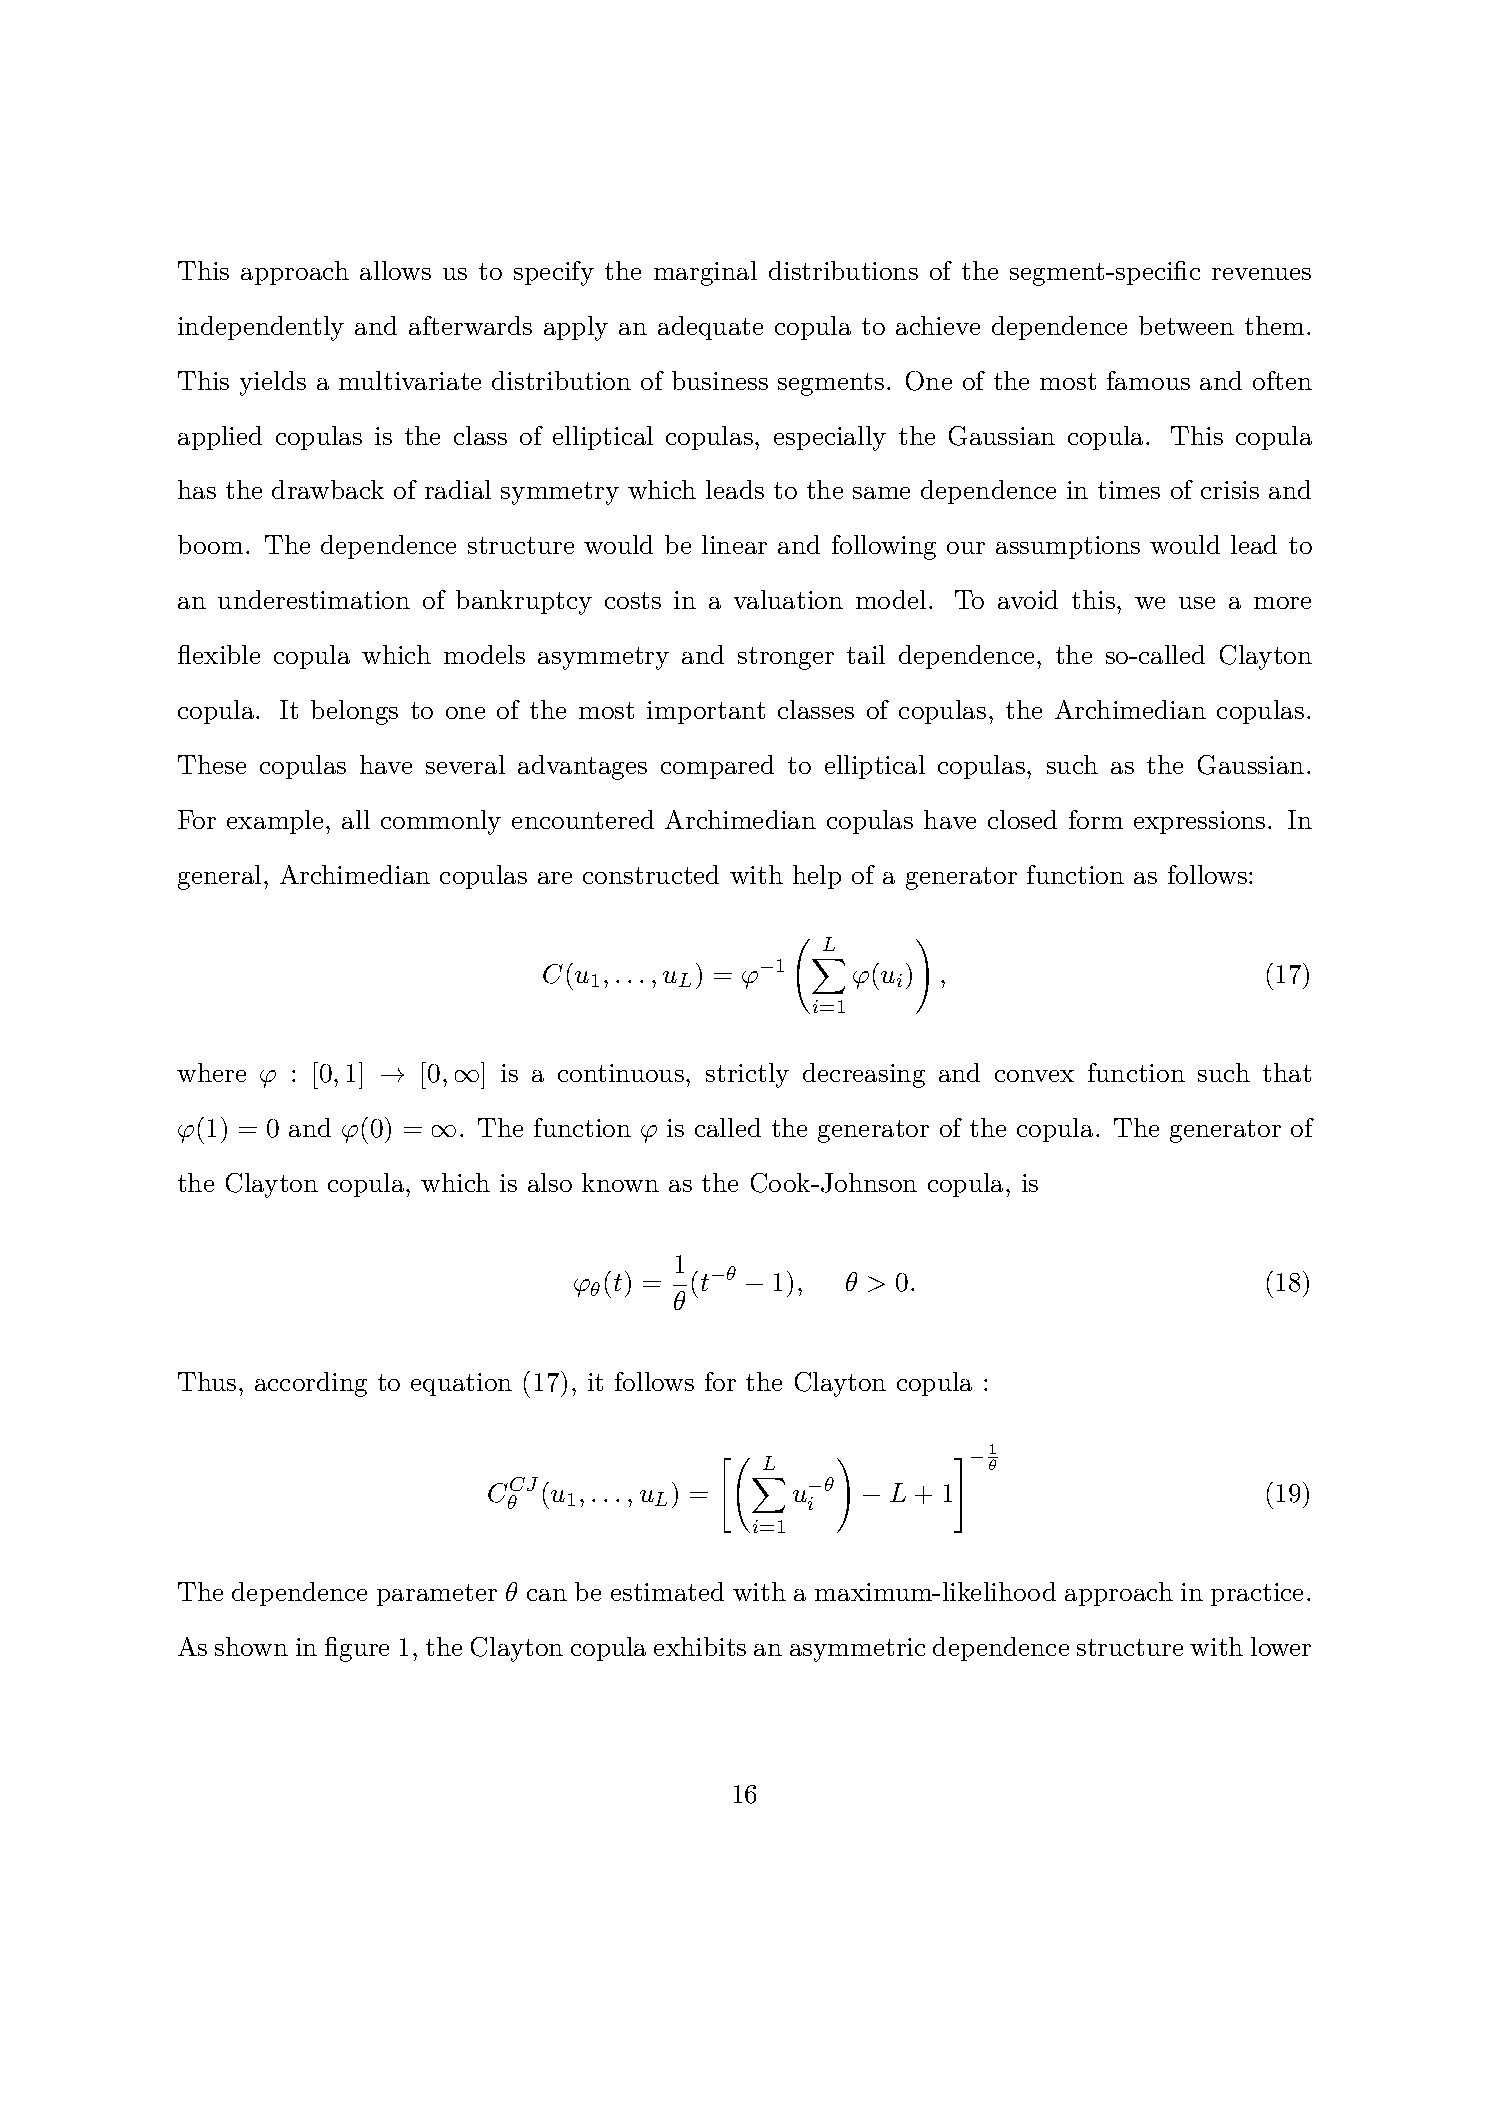 The width and height of the document is (1490, 2108). Describe the element at coordinates (261, 328) in the document. I see `independently` at that location.
